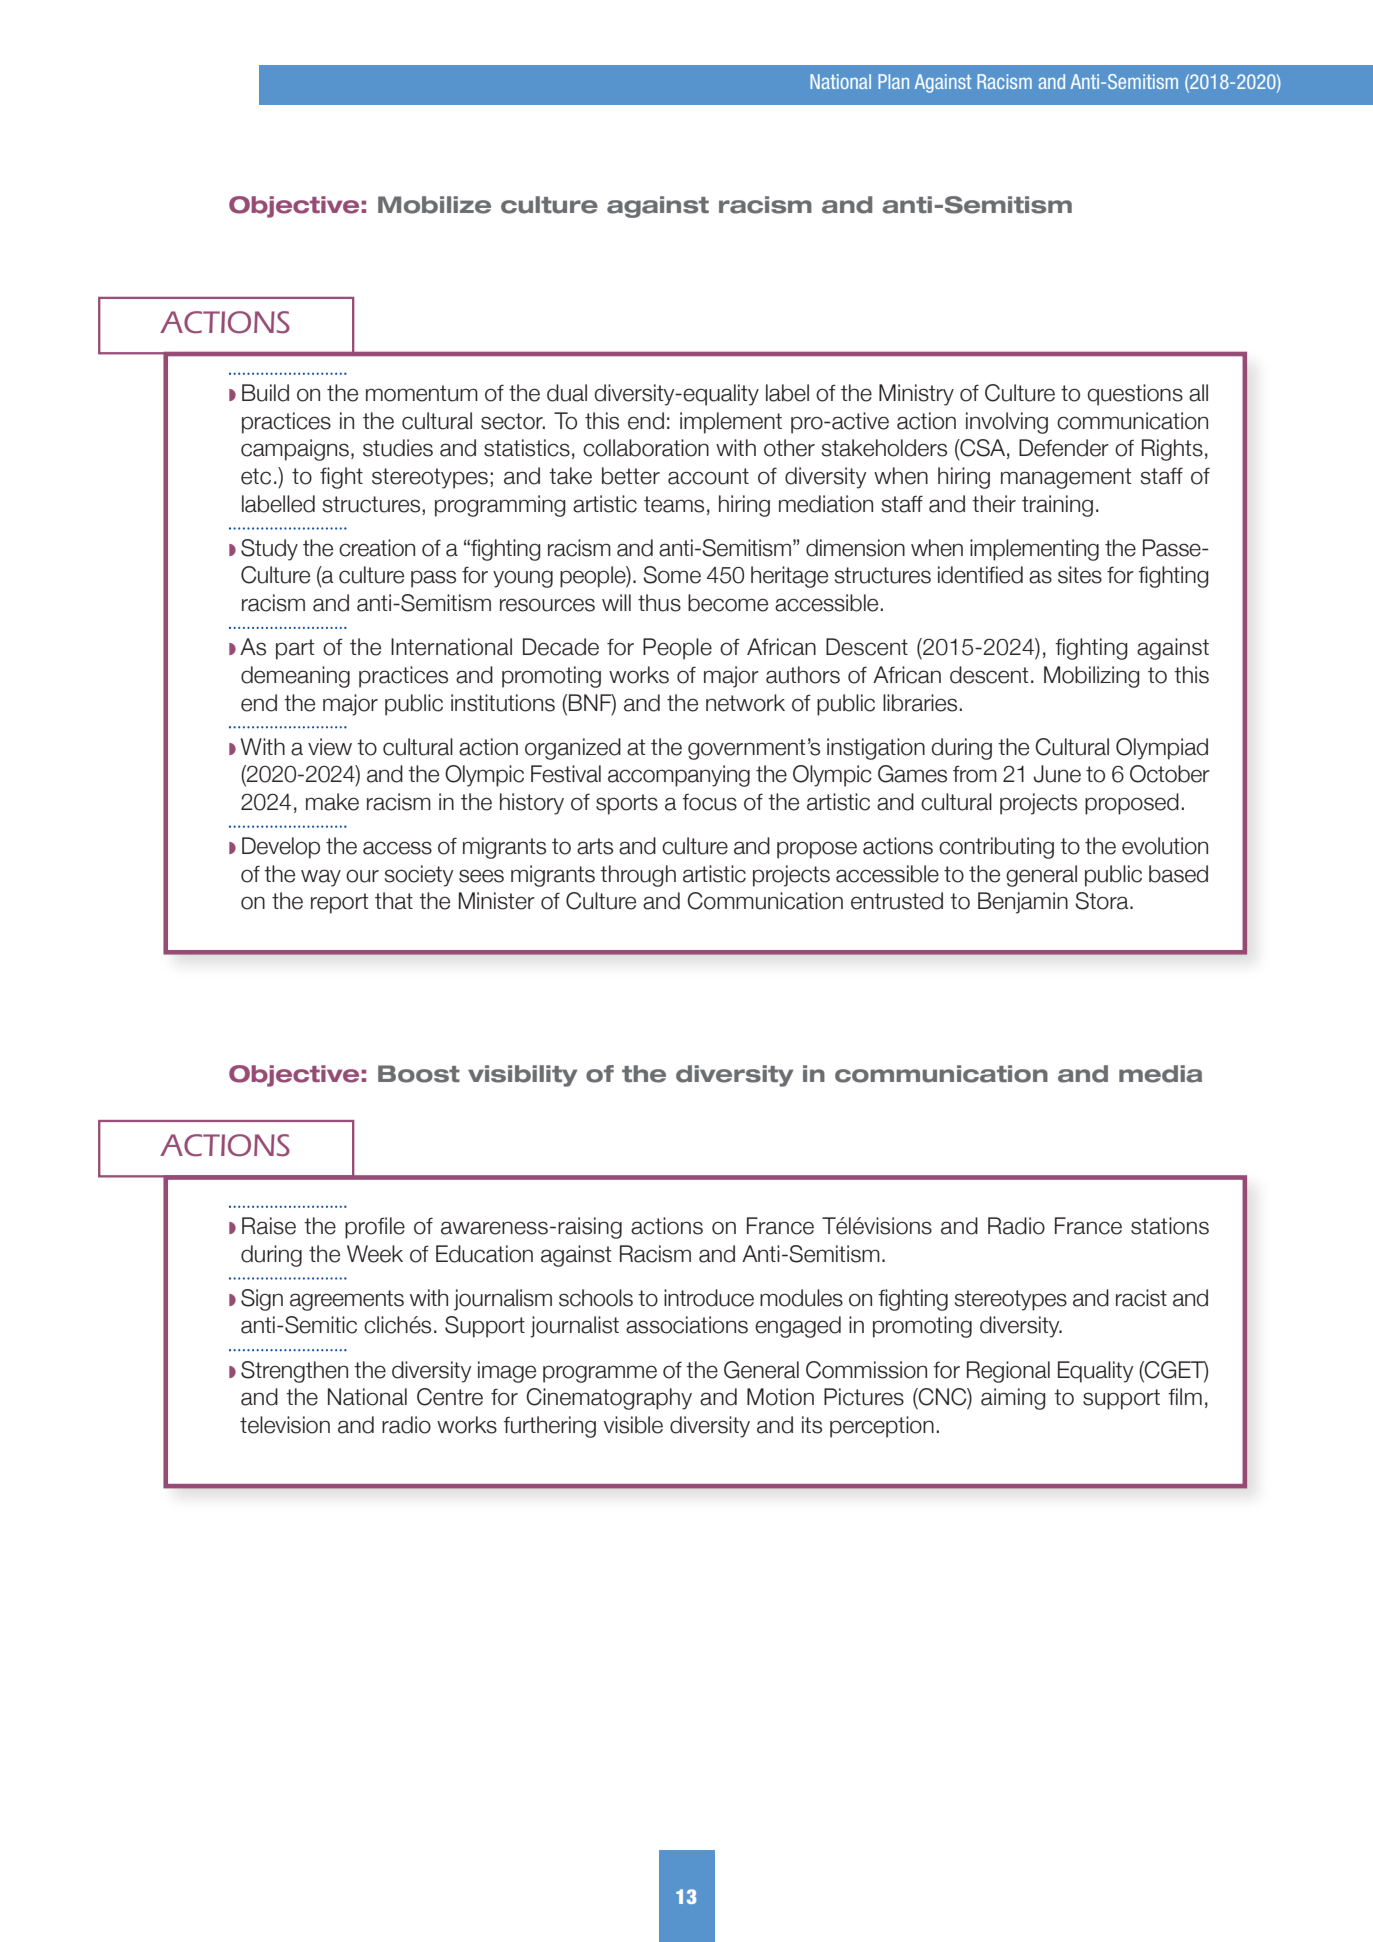 Image resolution: width=1373 pixels, height=1942 pixels. What do you see at coordinates (340, 903) in the page?
I see `report` at bounding box center [340, 903].
